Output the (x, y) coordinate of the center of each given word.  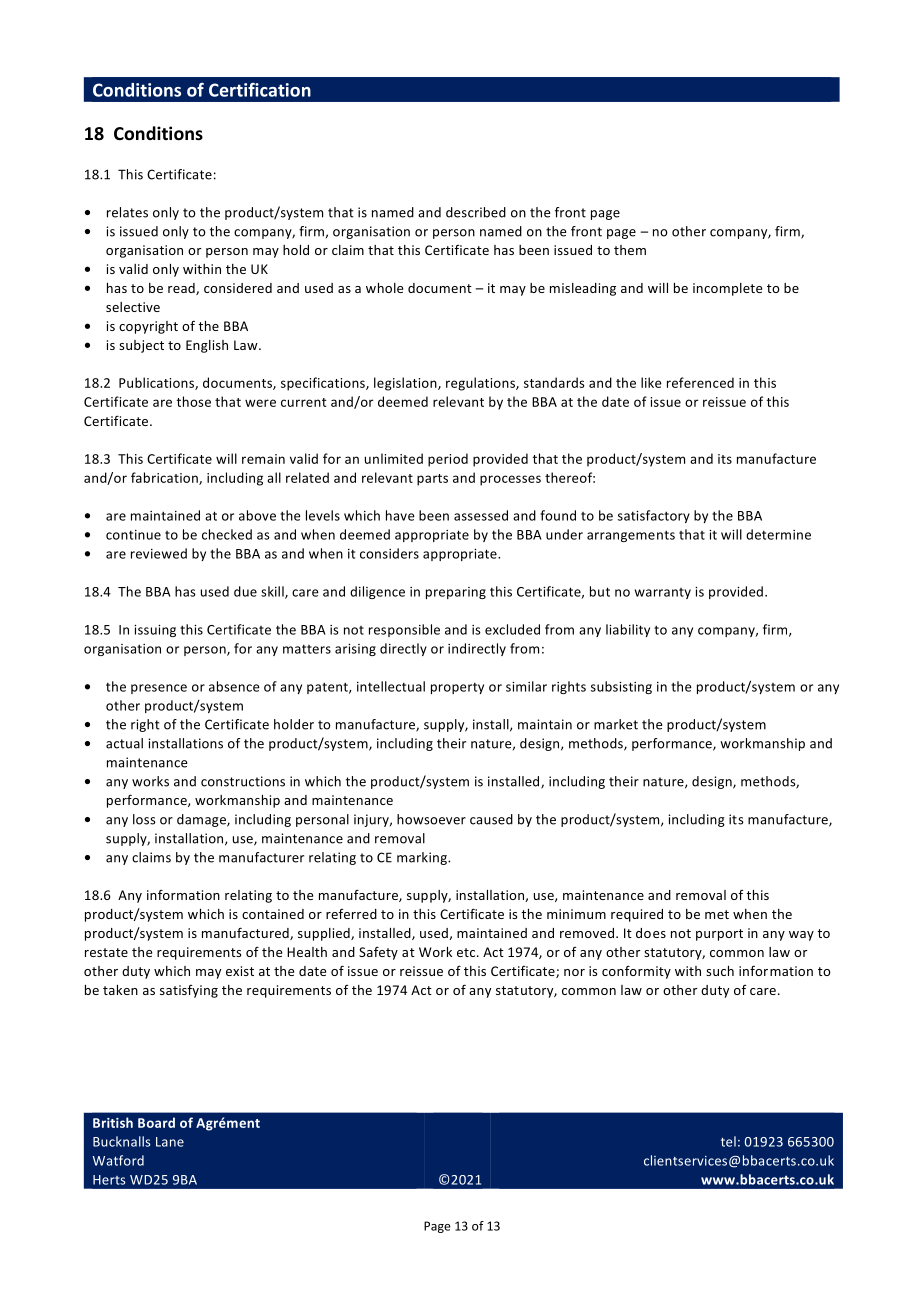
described (476, 212)
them (630, 250)
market (616, 724)
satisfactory (654, 516)
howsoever (431, 819)
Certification (260, 90)
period (448, 460)
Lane (170, 1142)
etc (467, 952)
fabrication (165, 478)
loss (144, 819)
